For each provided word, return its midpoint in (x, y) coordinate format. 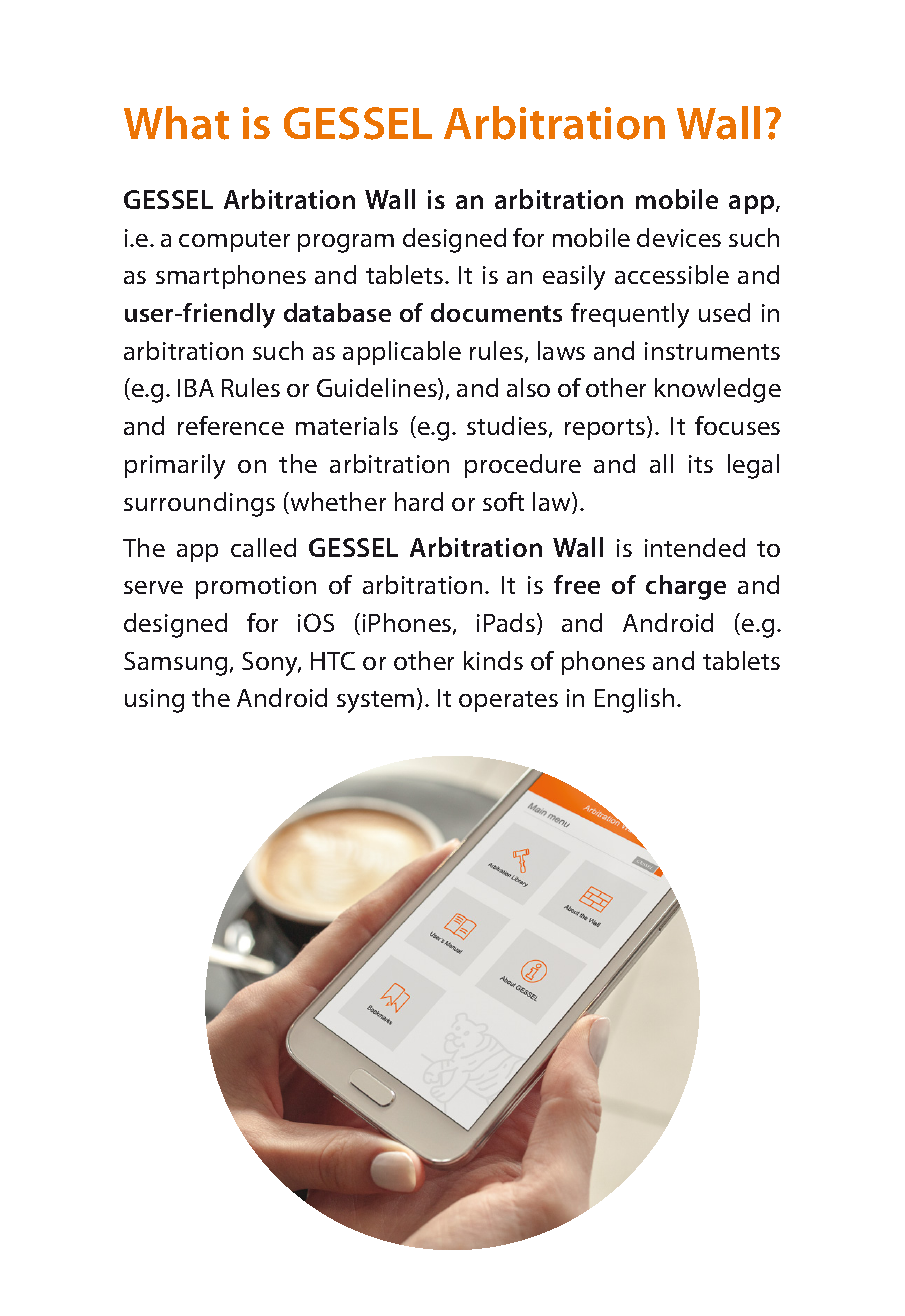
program (346, 243)
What (176, 123)
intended (695, 547)
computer (234, 241)
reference (231, 425)
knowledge (718, 390)
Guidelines (378, 389)
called (263, 547)
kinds (493, 660)
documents (496, 312)
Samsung (175, 664)
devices (679, 237)
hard (419, 501)
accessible (672, 274)
